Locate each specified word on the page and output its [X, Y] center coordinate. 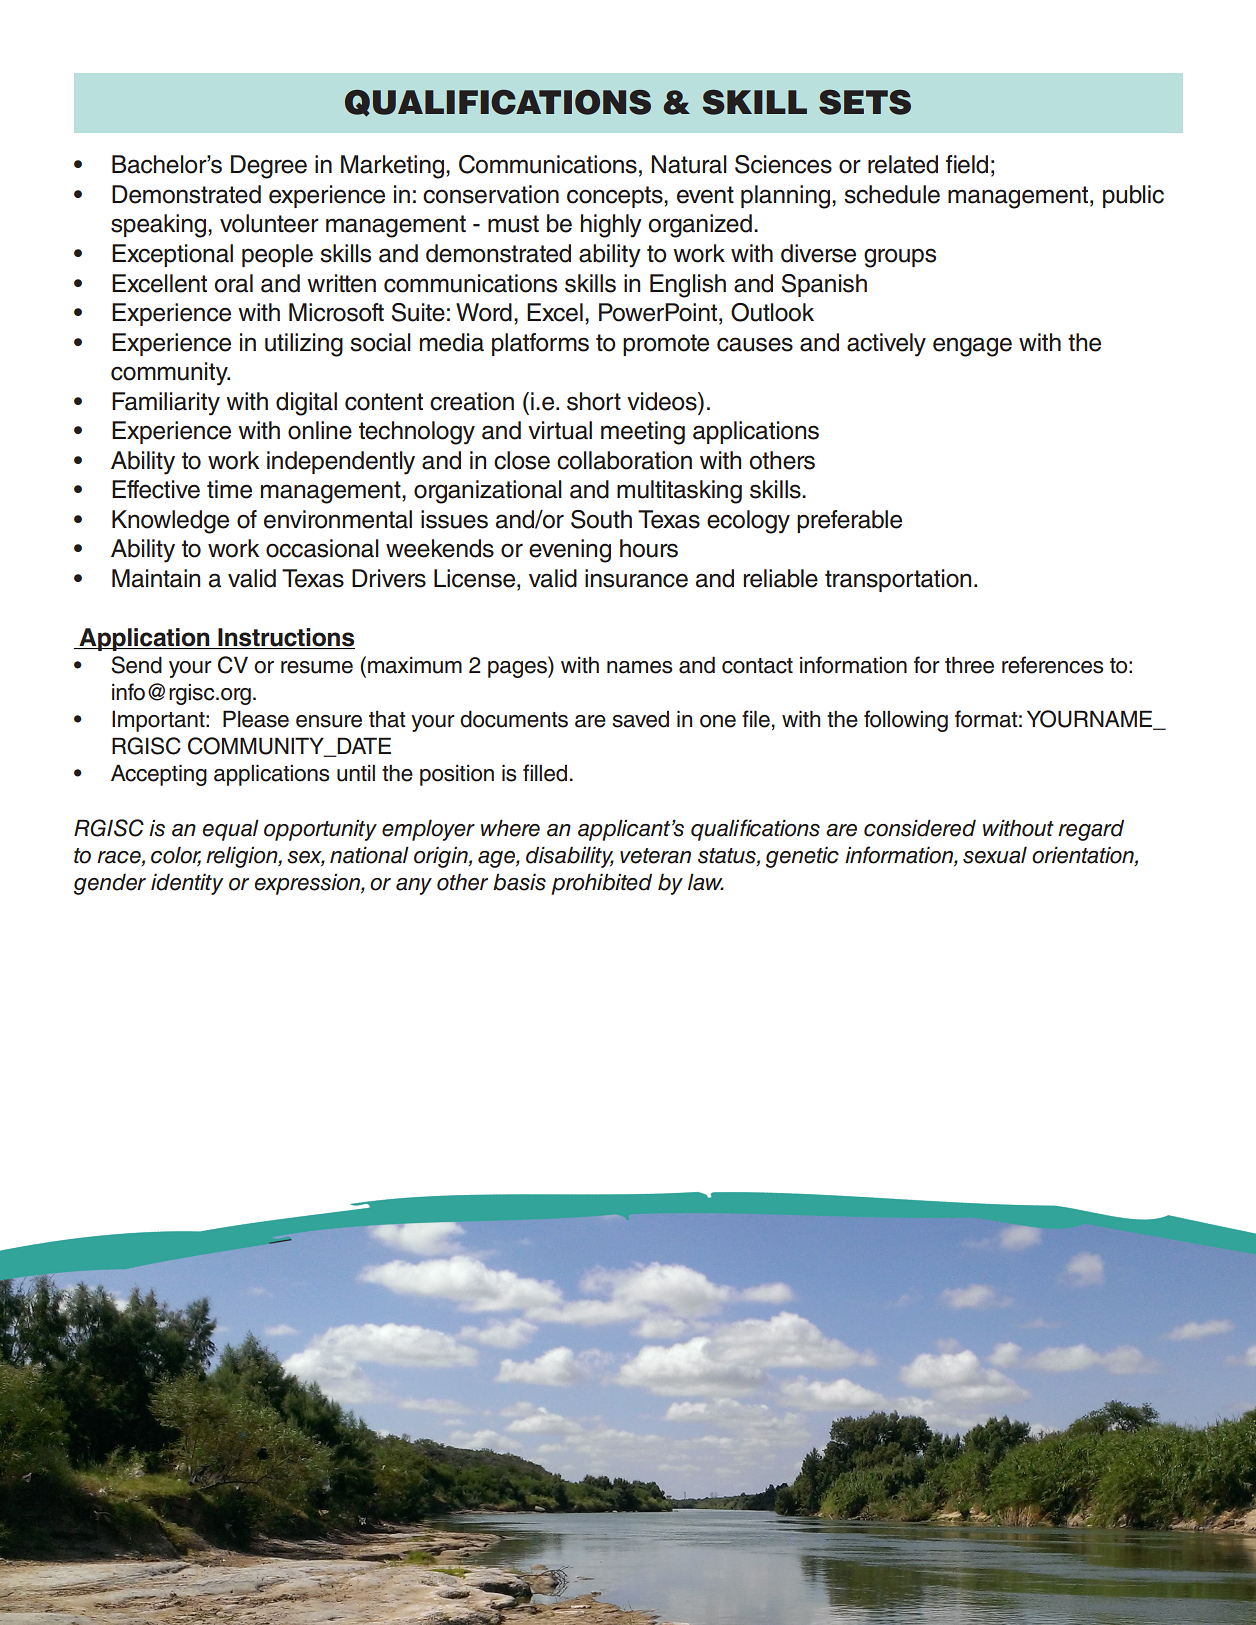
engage [972, 347]
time [229, 489]
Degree [269, 167]
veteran [655, 856]
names [640, 667]
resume [317, 667]
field [967, 164]
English [688, 286]
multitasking [679, 492]
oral [233, 283]
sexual [995, 855]
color [176, 856]
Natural [689, 164]
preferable [849, 521]
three [969, 665]
